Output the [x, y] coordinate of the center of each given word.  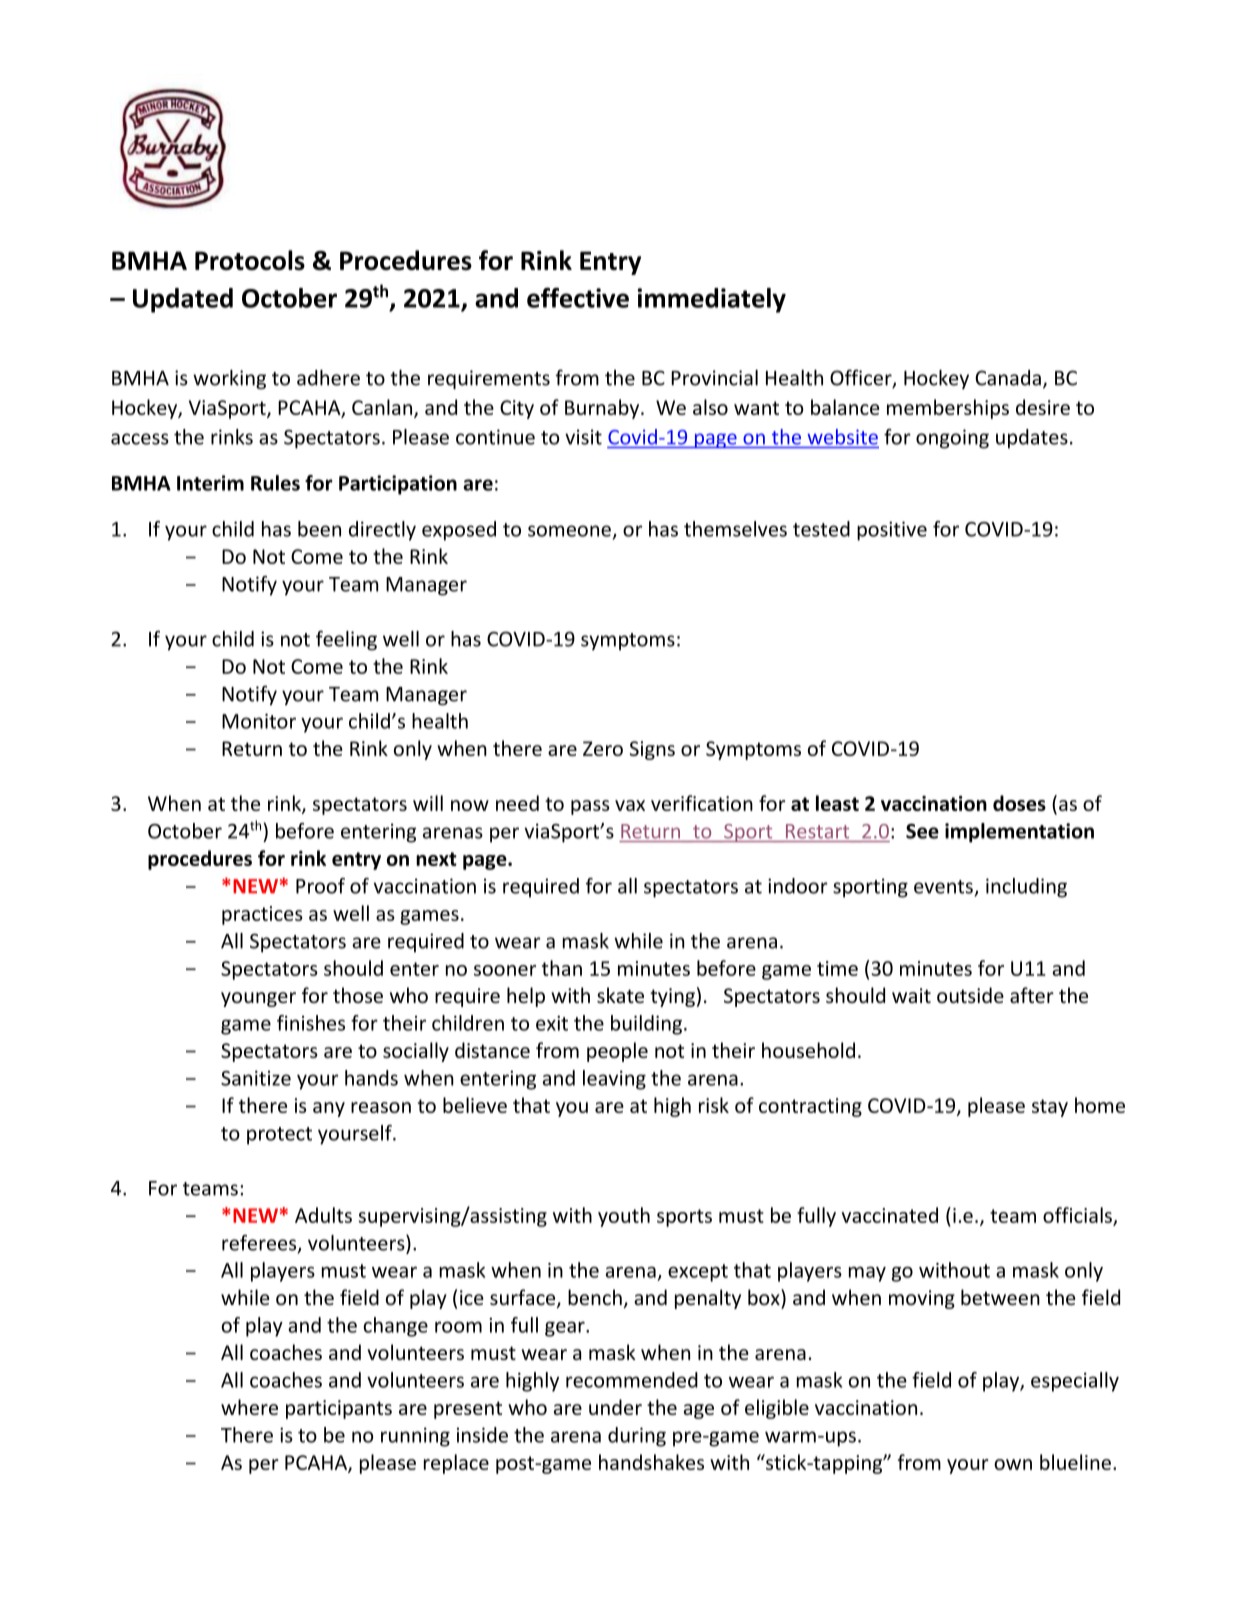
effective [578, 297]
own [1013, 1464]
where [249, 1407]
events [943, 887]
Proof [320, 886]
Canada [1008, 378]
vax [630, 805]
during [637, 1437]
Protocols [250, 260]
